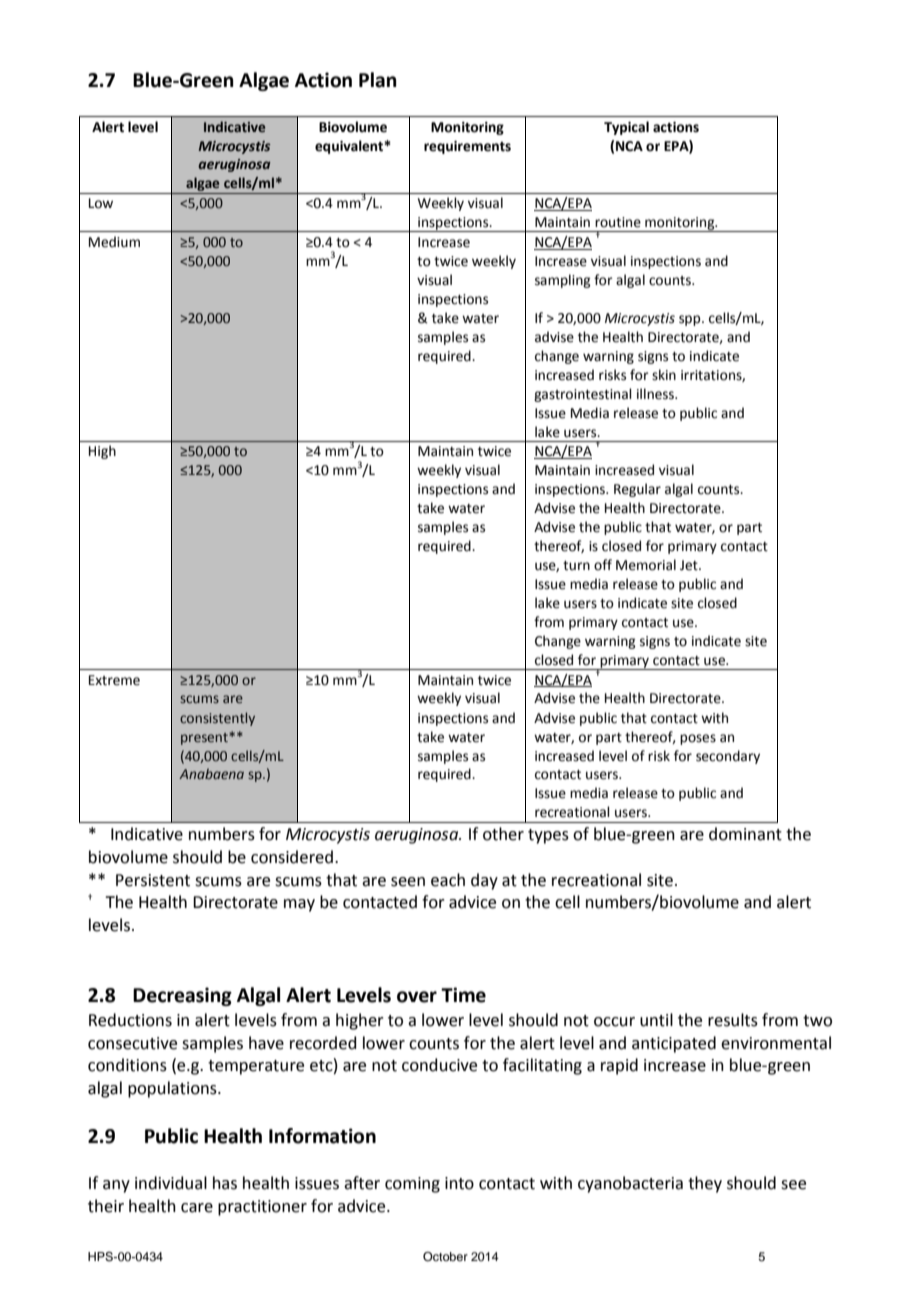 The height and width of the page is (1308, 924). What do you see at coordinates (626, 128) in the page?
I see `Typical` at bounding box center [626, 128].
